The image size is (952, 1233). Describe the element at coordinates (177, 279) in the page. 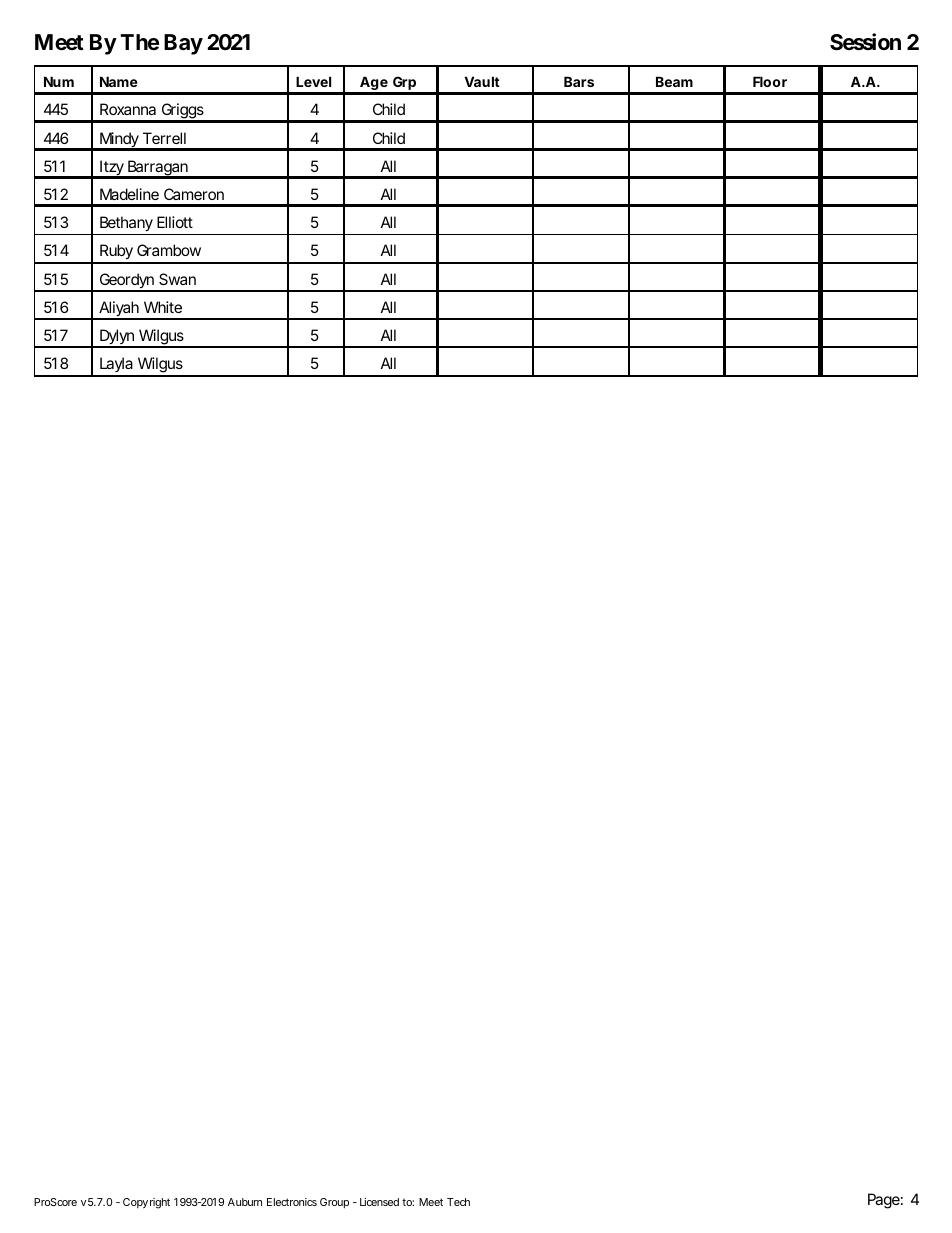

I see `Swan` at that location.
